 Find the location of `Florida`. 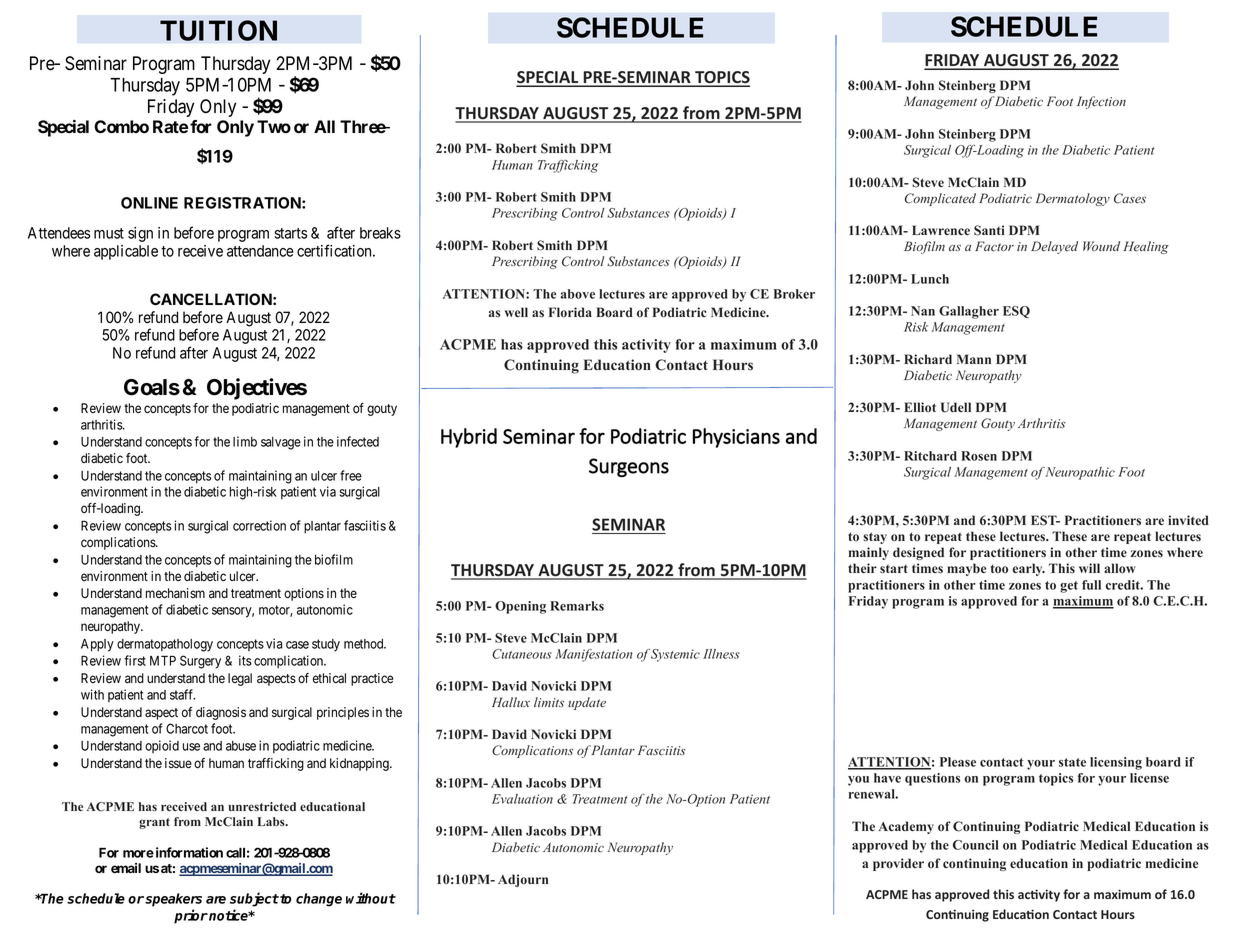

Florida is located at coordinates (570, 312).
